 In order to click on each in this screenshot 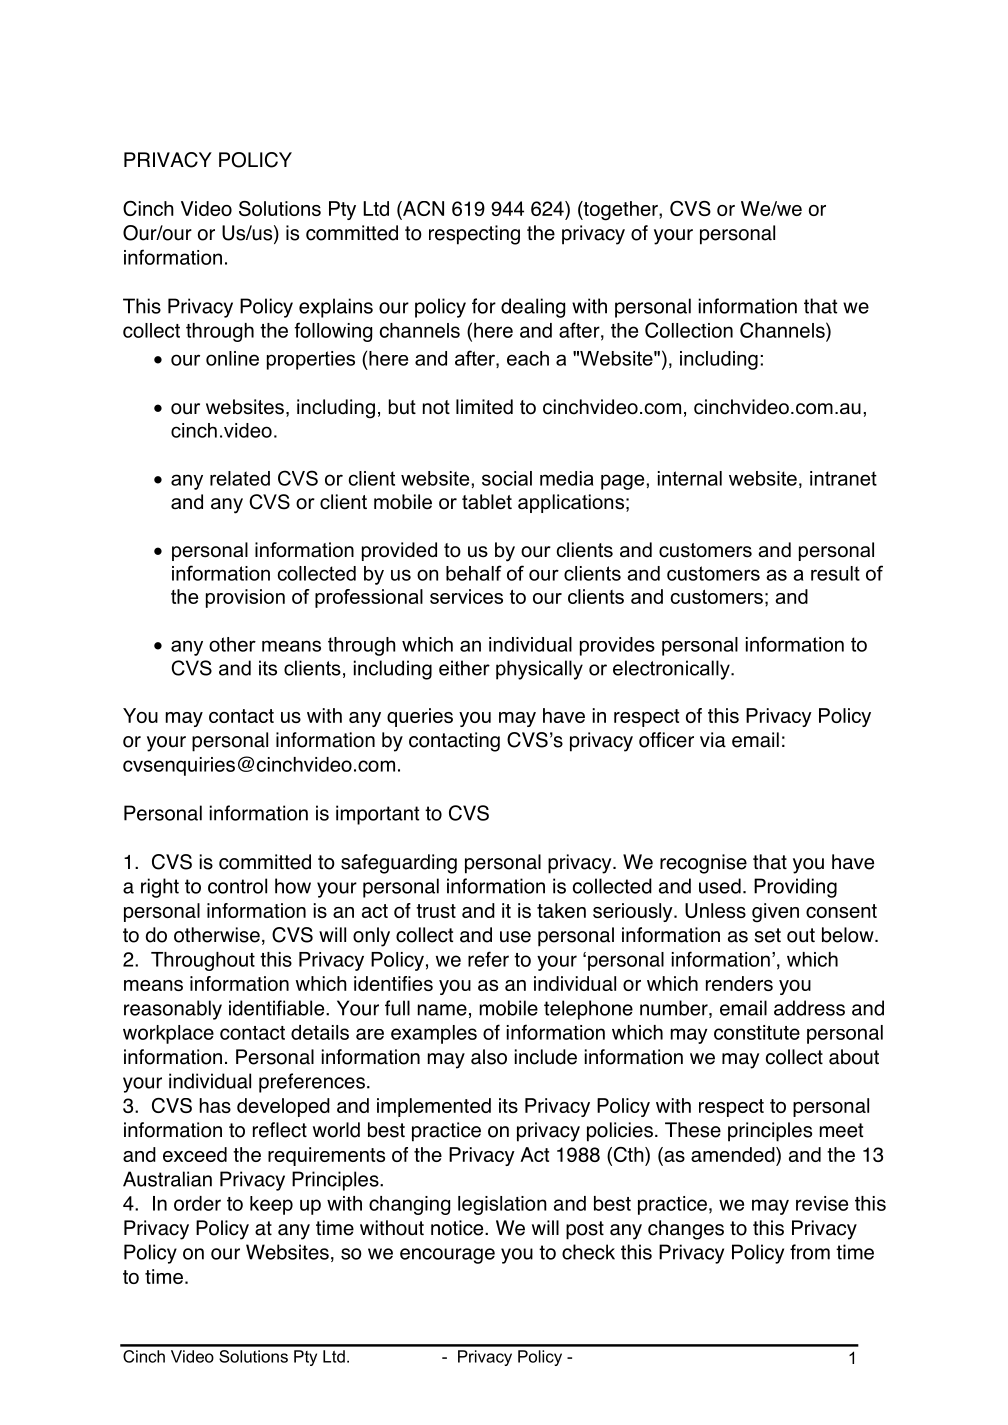, I will do `click(528, 358)`.
